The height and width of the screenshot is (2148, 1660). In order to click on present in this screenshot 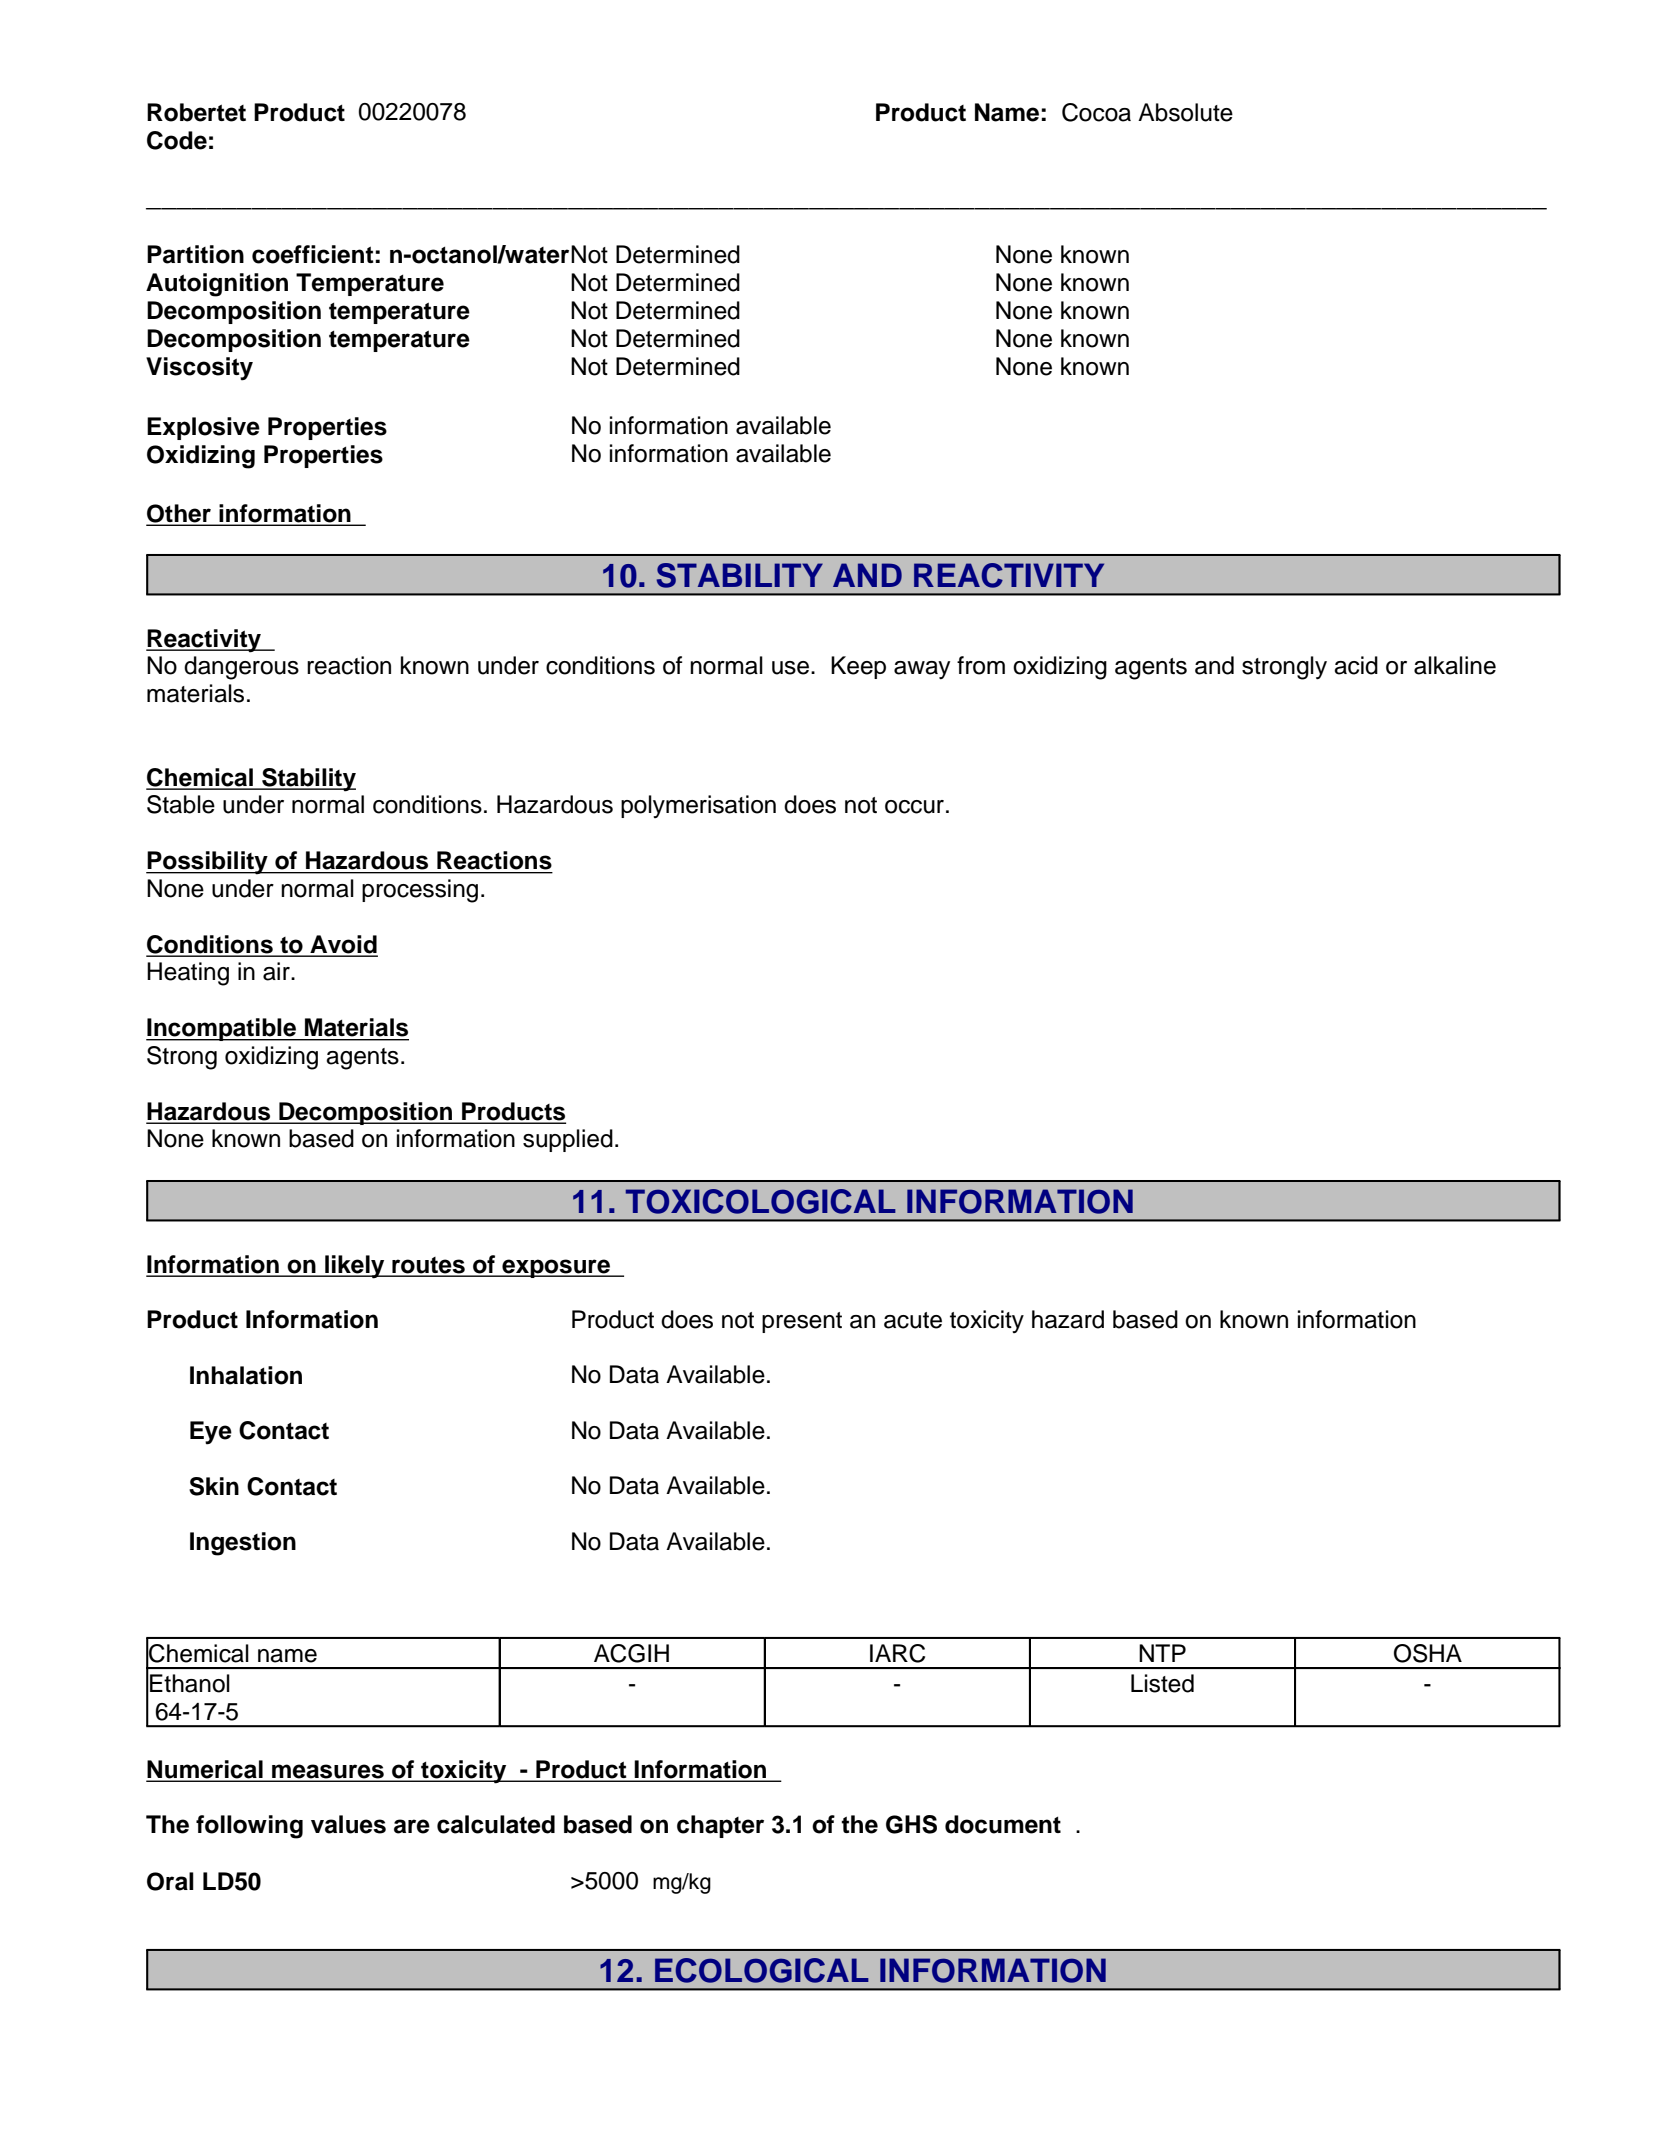, I will do `click(802, 1322)`.
